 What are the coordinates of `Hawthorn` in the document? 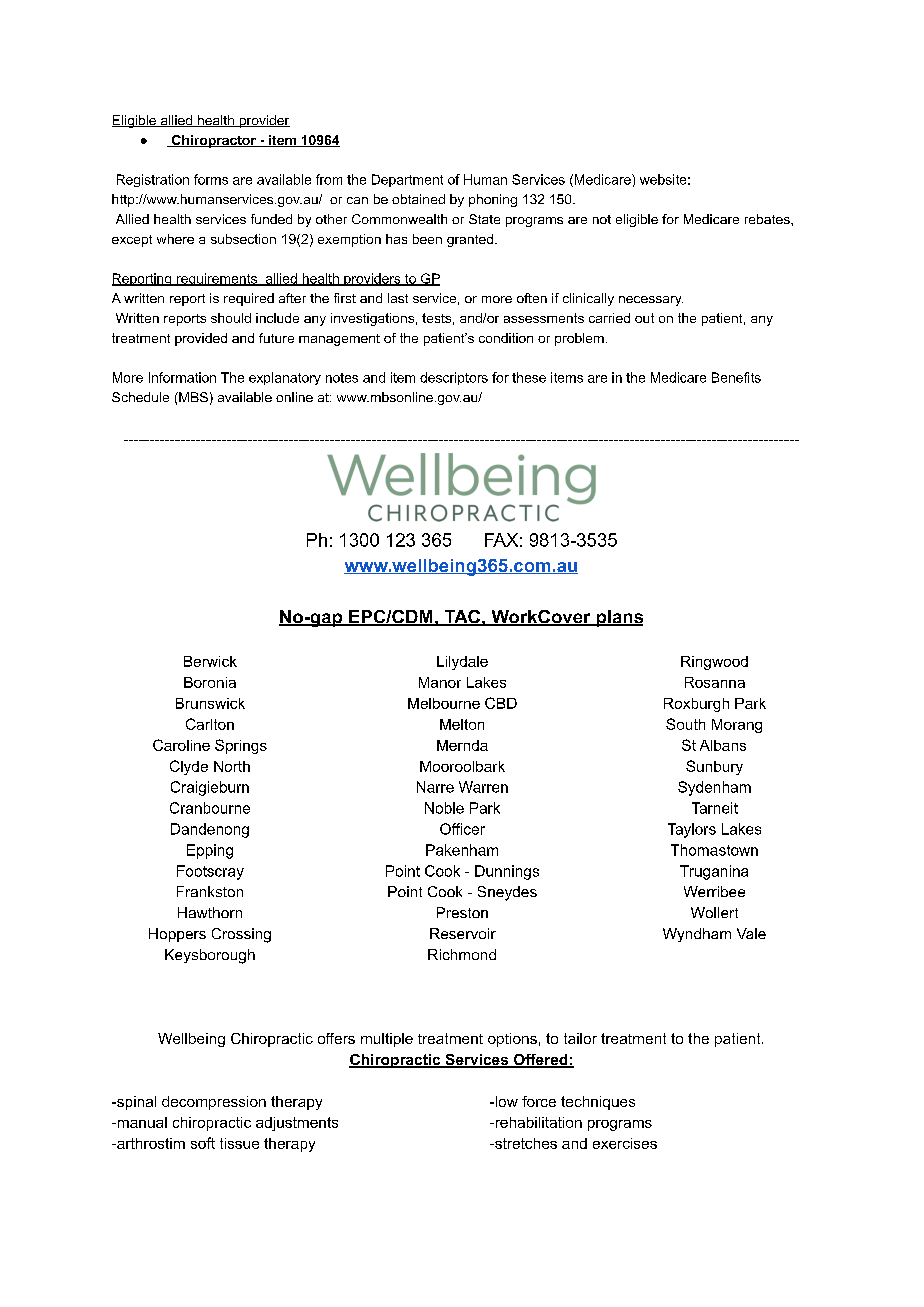 It's located at (210, 912).
